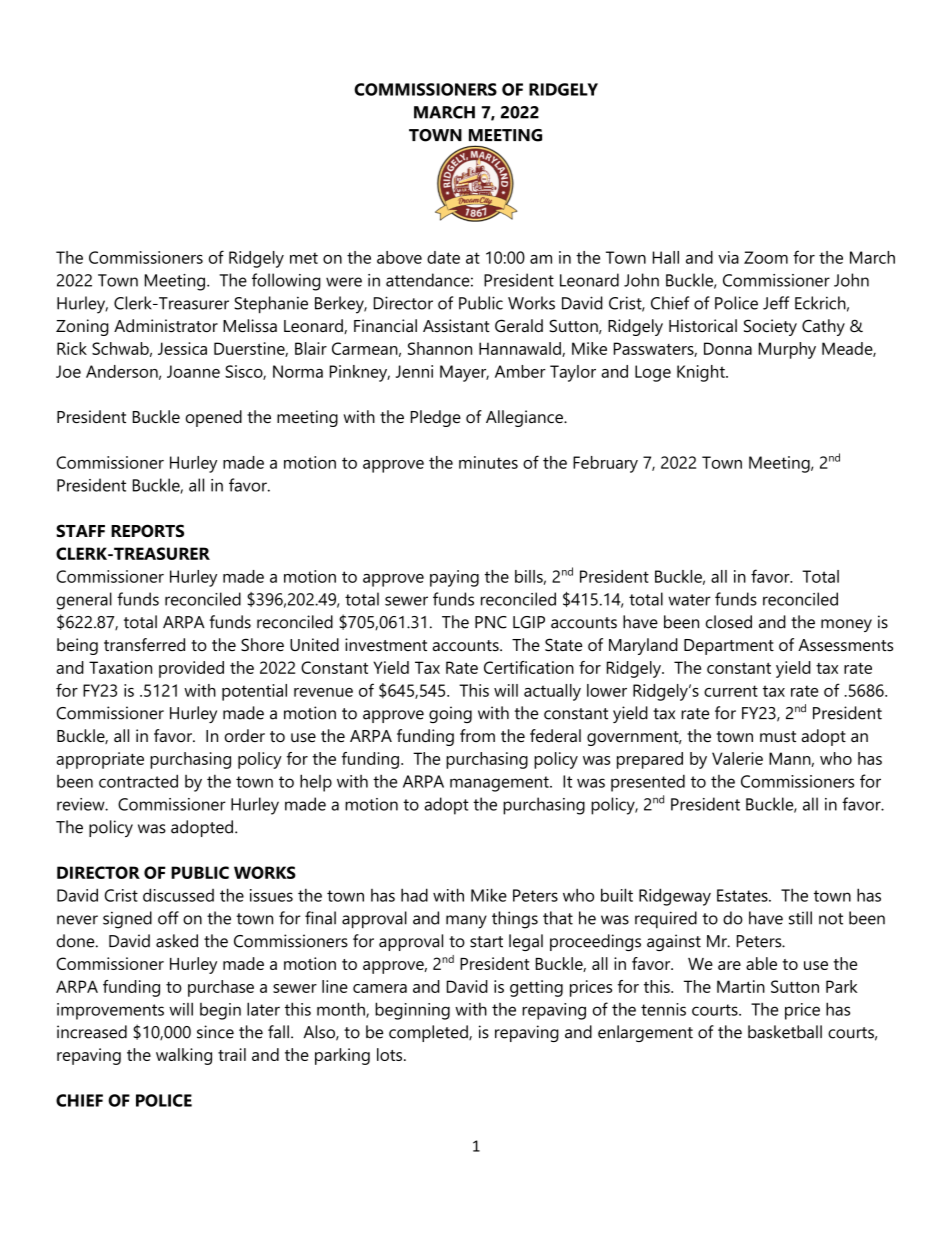 The image size is (952, 1233). What do you see at coordinates (488, 462) in the screenshot?
I see `minutes` at bounding box center [488, 462].
